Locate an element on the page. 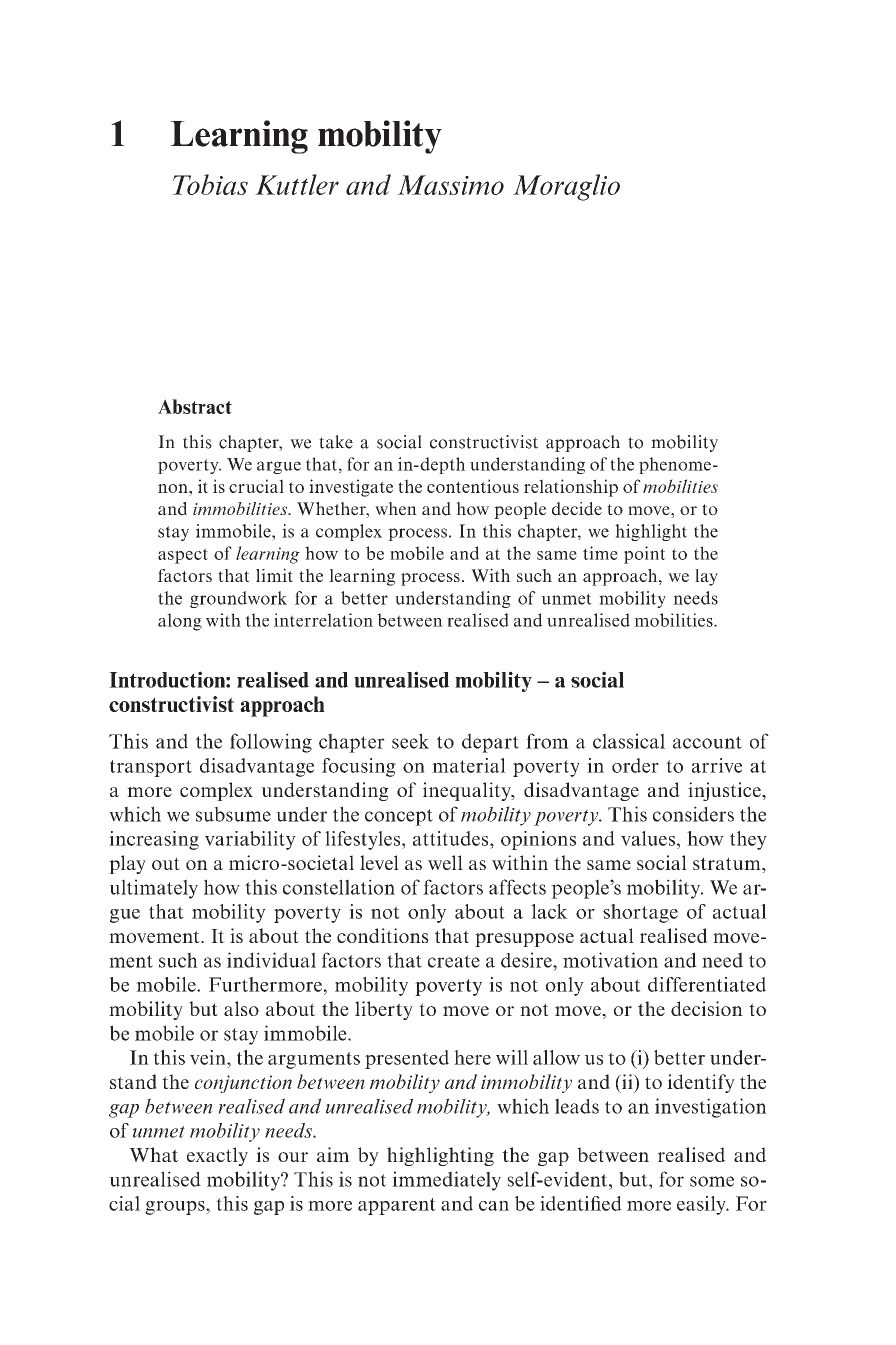 Image resolution: width=896 pixels, height=1345 pixels. Abstract is located at coordinates (195, 406).
